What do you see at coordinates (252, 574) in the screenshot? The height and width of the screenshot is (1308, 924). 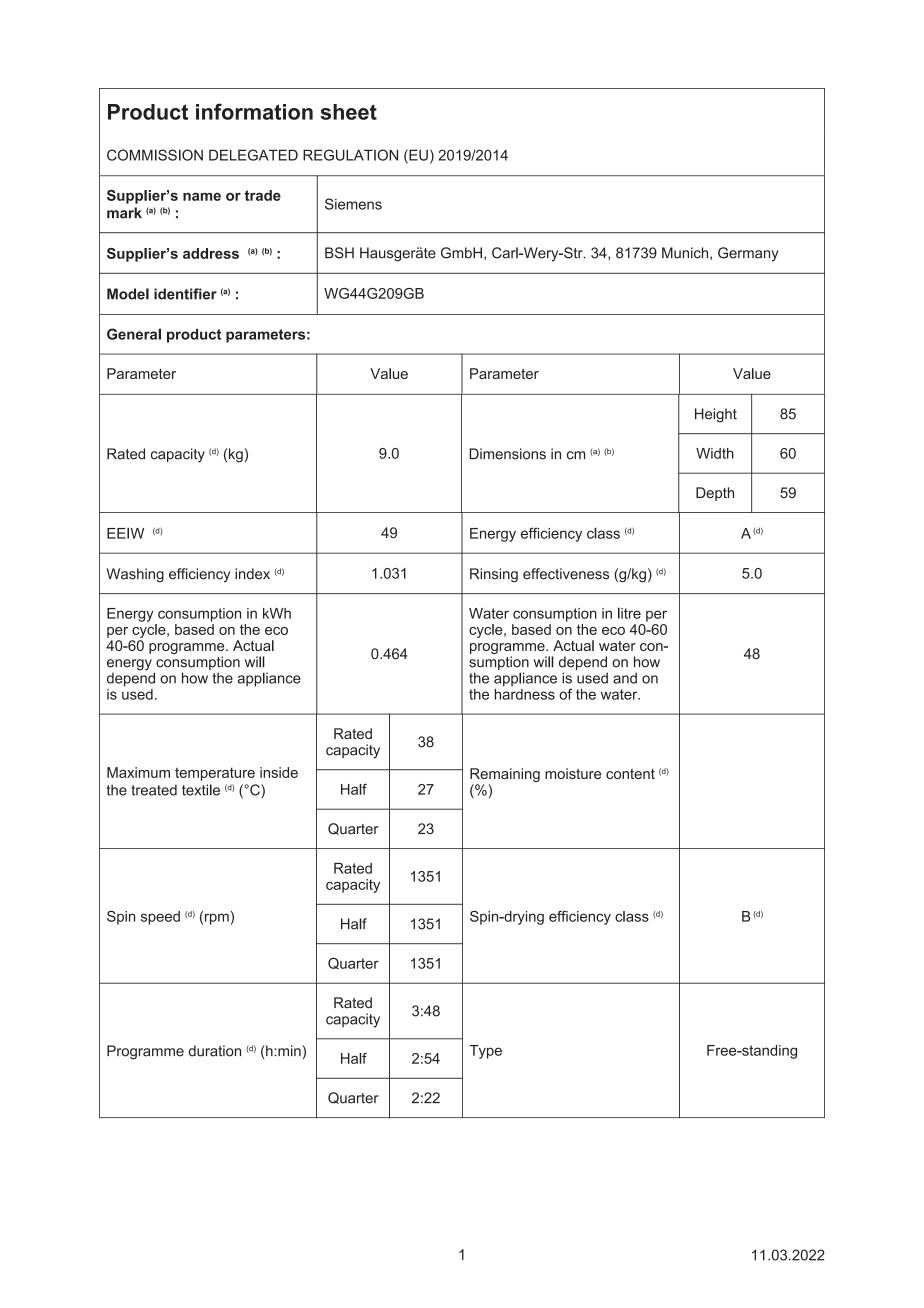 I see `index` at bounding box center [252, 574].
